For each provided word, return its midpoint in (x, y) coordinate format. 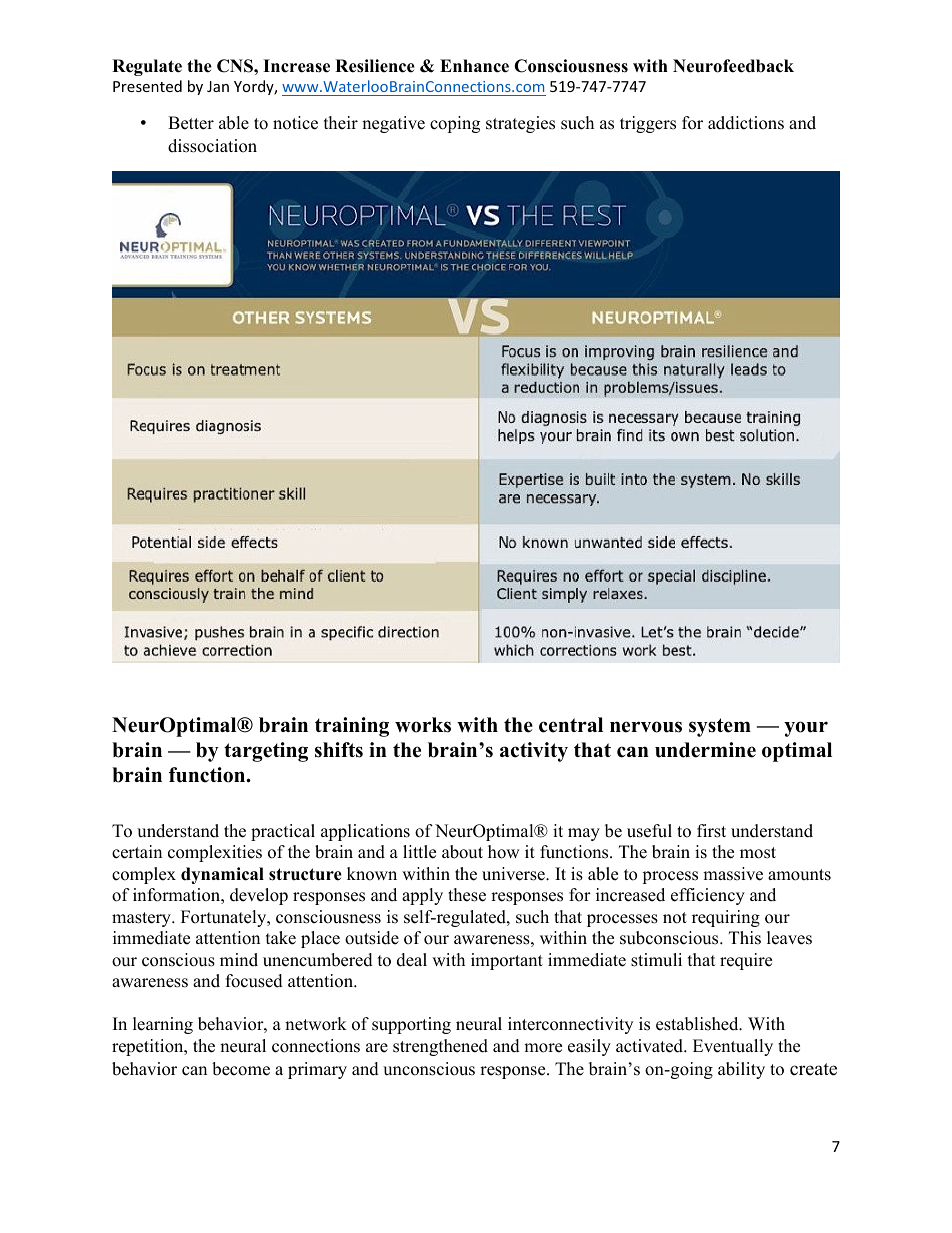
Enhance (474, 66)
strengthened (440, 1047)
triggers (648, 124)
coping (455, 124)
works (423, 725)
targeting (266, 752)
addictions (746, 123)
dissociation (212, 146)
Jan (218, 86)
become (241, 1069)
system (720, 727)
